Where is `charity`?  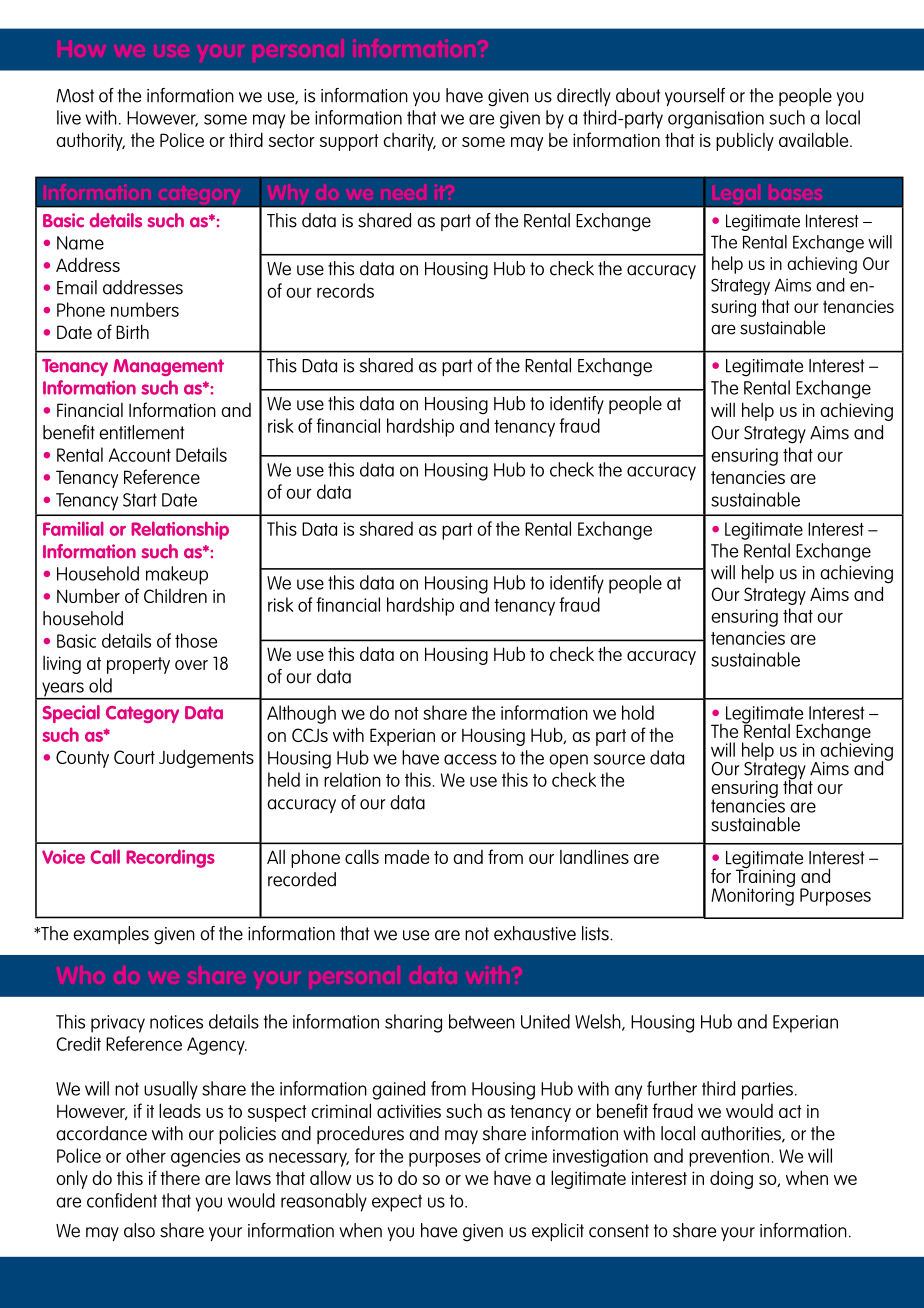
charity is located at coordinates (409, 141).
